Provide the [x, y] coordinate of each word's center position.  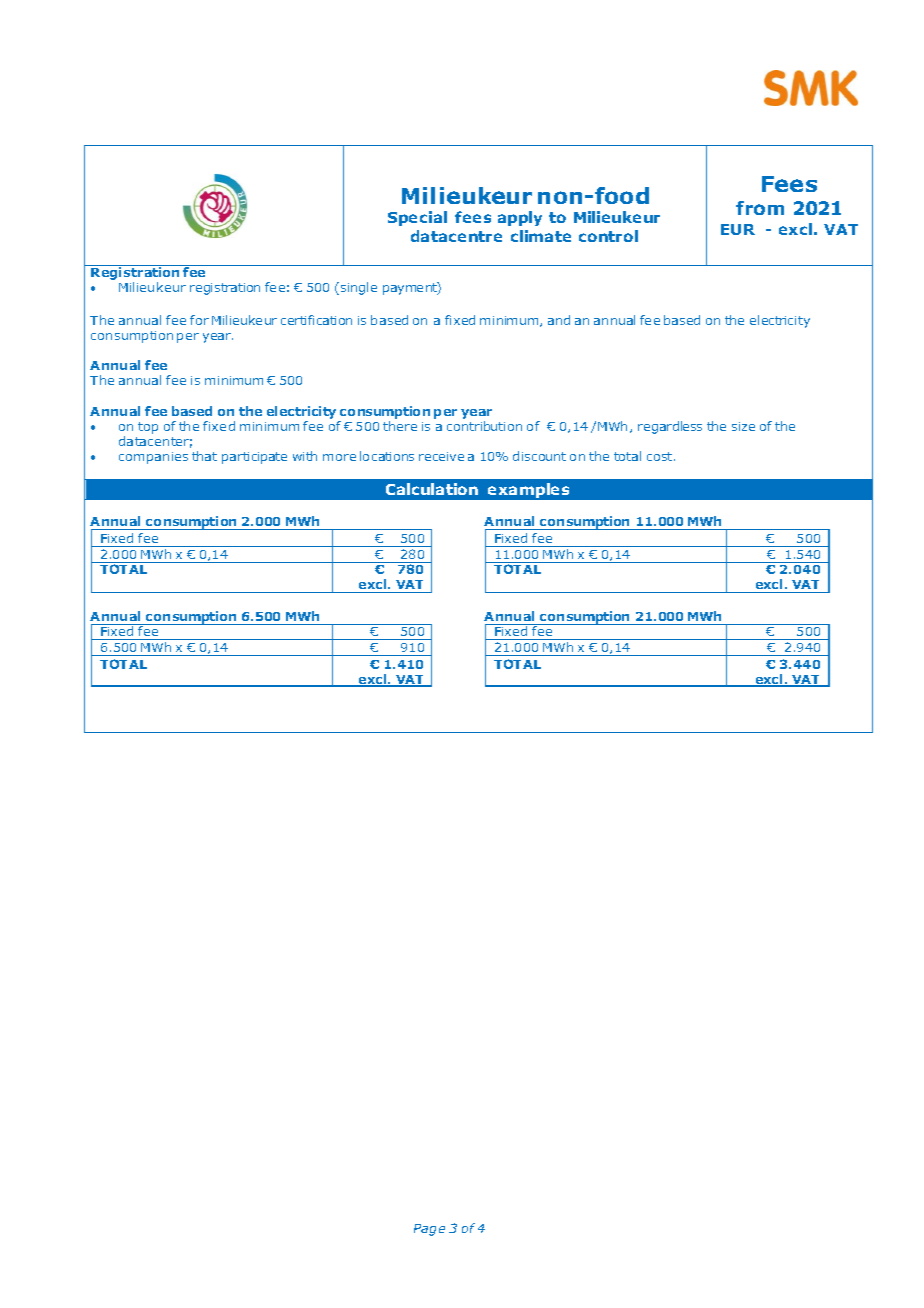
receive [441, 456]
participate [254, 458]
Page [429, 1230]
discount [539, 456]
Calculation [432, 489]
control [608, 236]
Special [417, 218]
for [199, 320]
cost [661, 456]
